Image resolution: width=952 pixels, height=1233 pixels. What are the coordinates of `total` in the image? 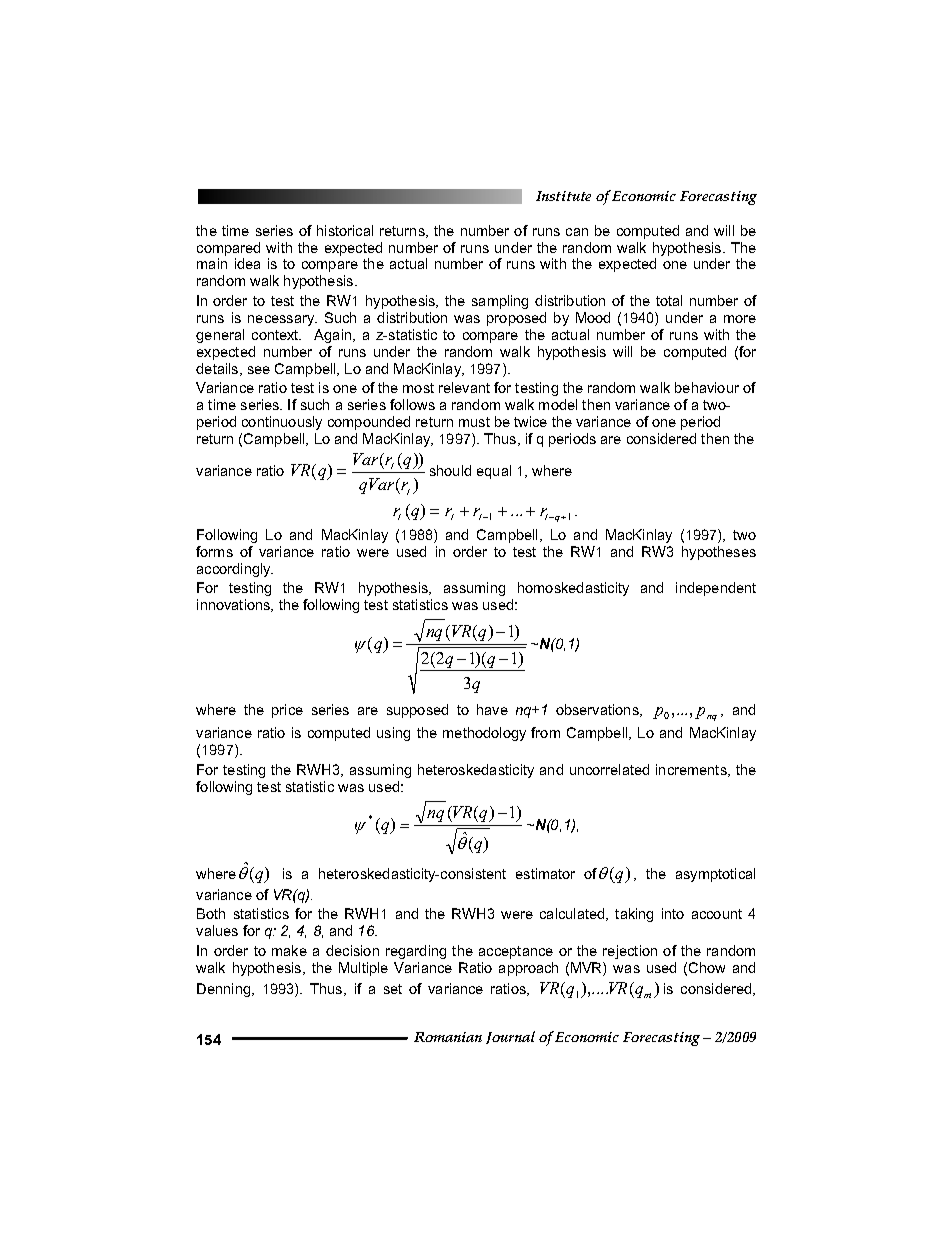 It's located at (669, 300).
